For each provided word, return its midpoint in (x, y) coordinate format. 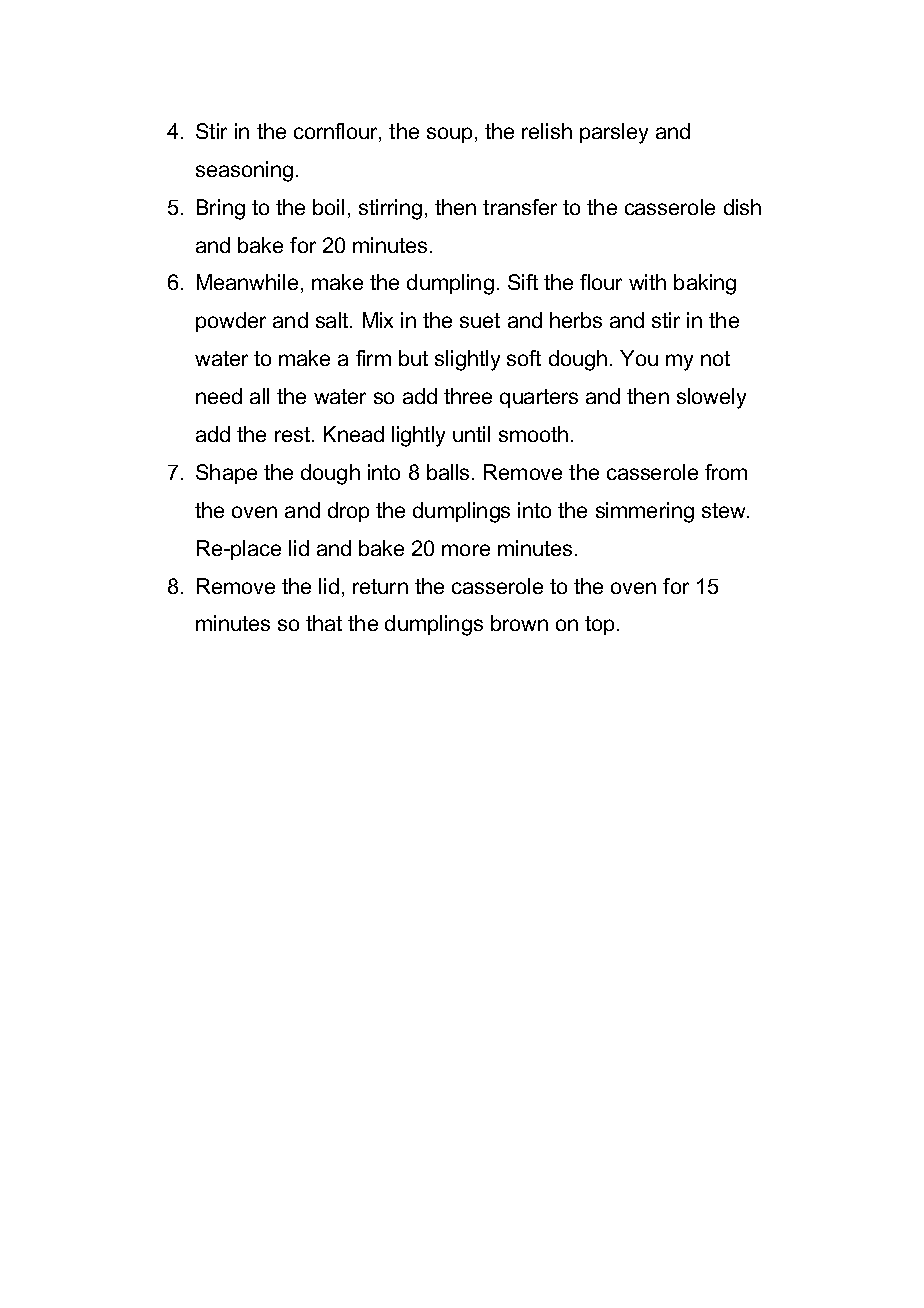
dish (742, 207)
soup (449, 135)
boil (328, 207)
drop (348, 512)
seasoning (244, 171)
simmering (645, 512)
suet (480, 320)
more (466, 550)
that (324, 623)
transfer (520, 207)
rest (294, 434)
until (471, 434)
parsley (614, 133)
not (715, 358)
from (726, 472)
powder (231, 322)
